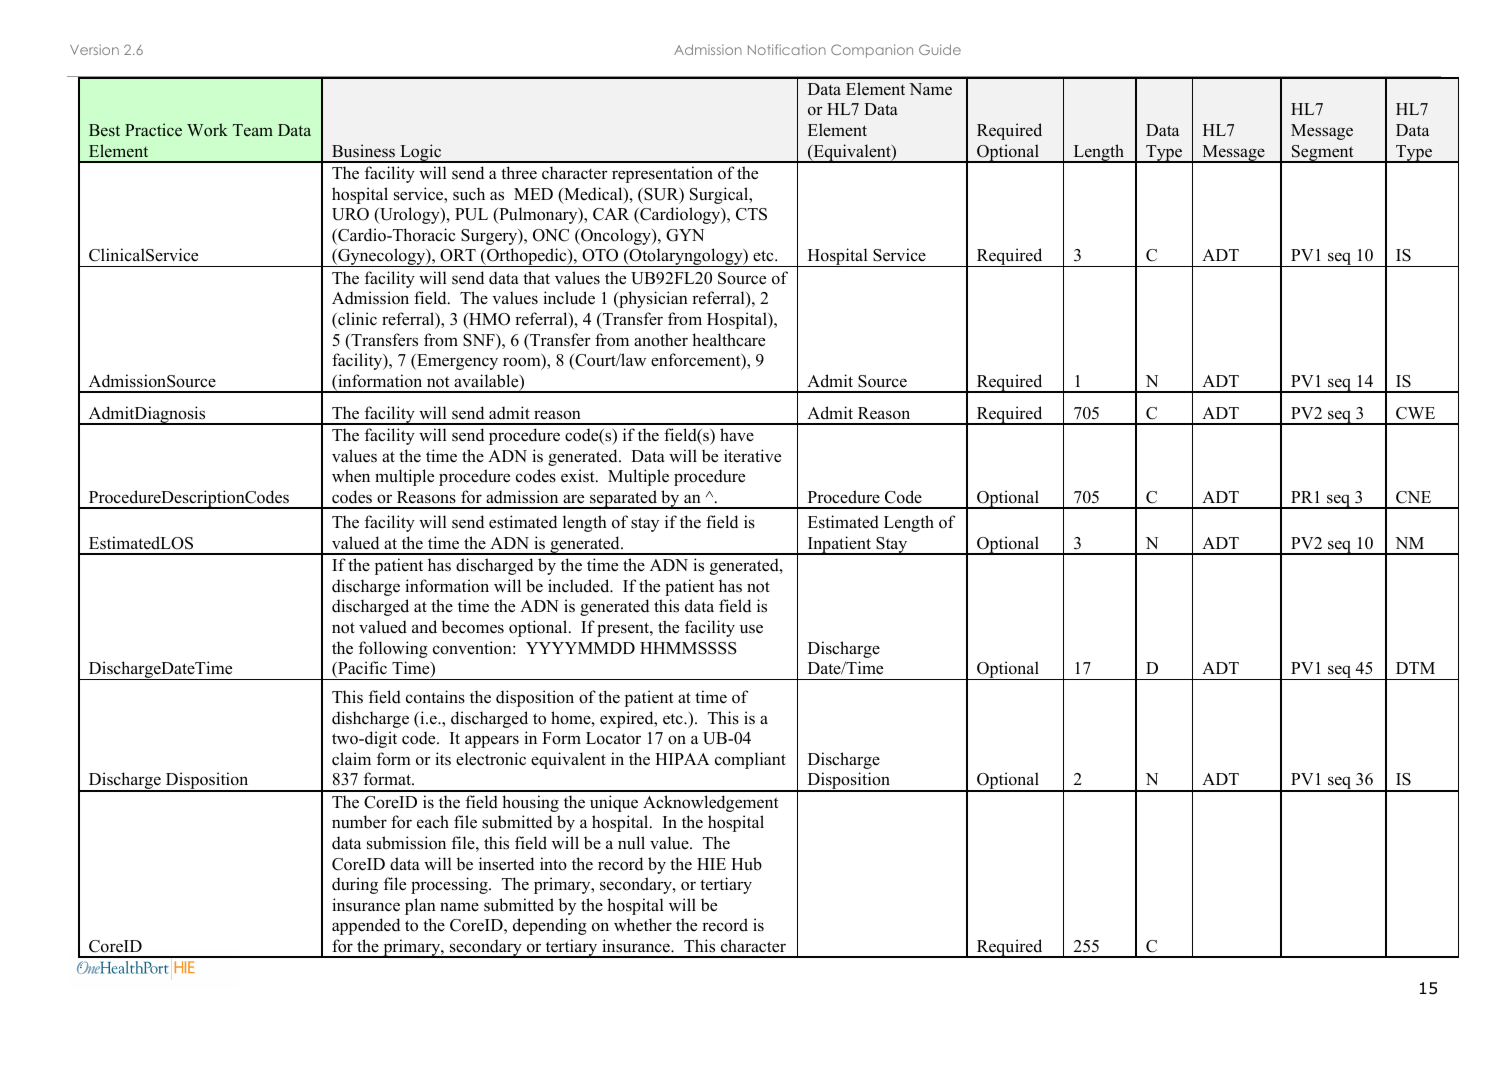 Image resolution: width=1508 pixels, height=1066 pixels. What do you see at coordinates (1415, 668) in the page?
I see `DTM` at bounding box center [1415, 668].
